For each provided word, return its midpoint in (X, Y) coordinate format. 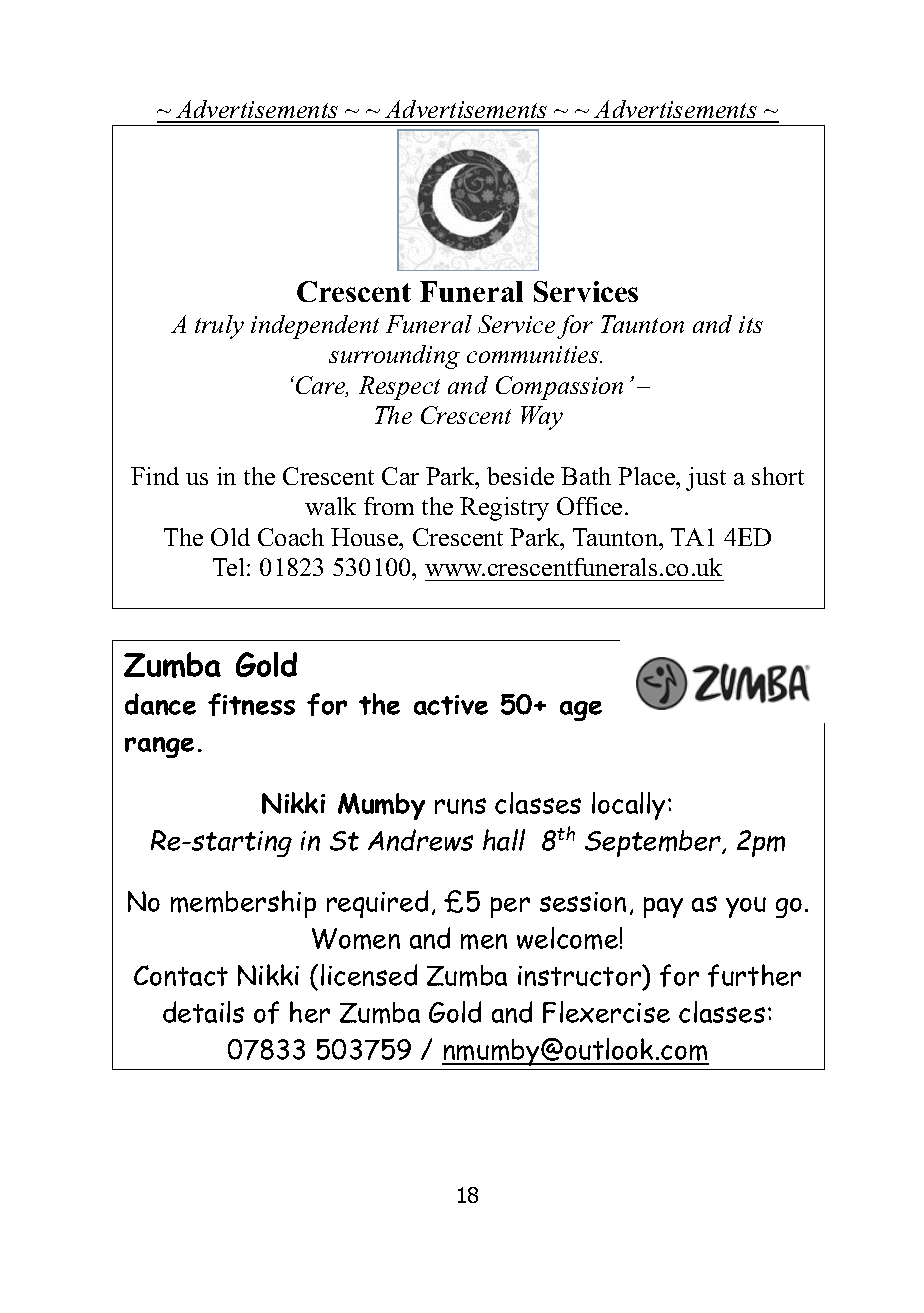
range (159, 747)
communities (534, 354)
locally (630, 806)
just (706, 479)
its (751, 324)
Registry (504, 509)
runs (460, 806)
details (203, 1012)
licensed (369, 975)
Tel (230, 567)
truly (219, 327)
